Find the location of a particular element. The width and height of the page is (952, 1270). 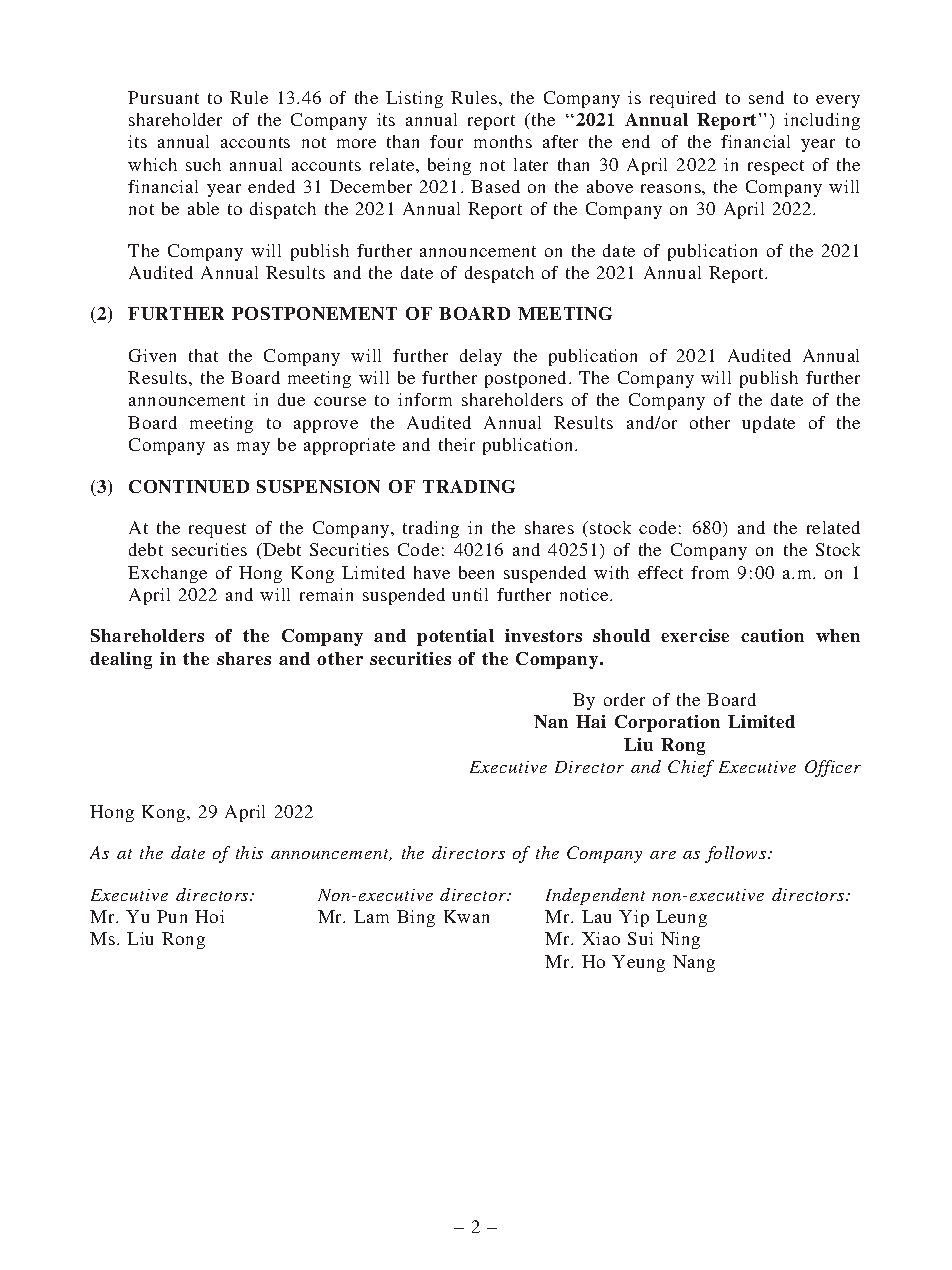

Hoi is located at coordinates (209, 916).
